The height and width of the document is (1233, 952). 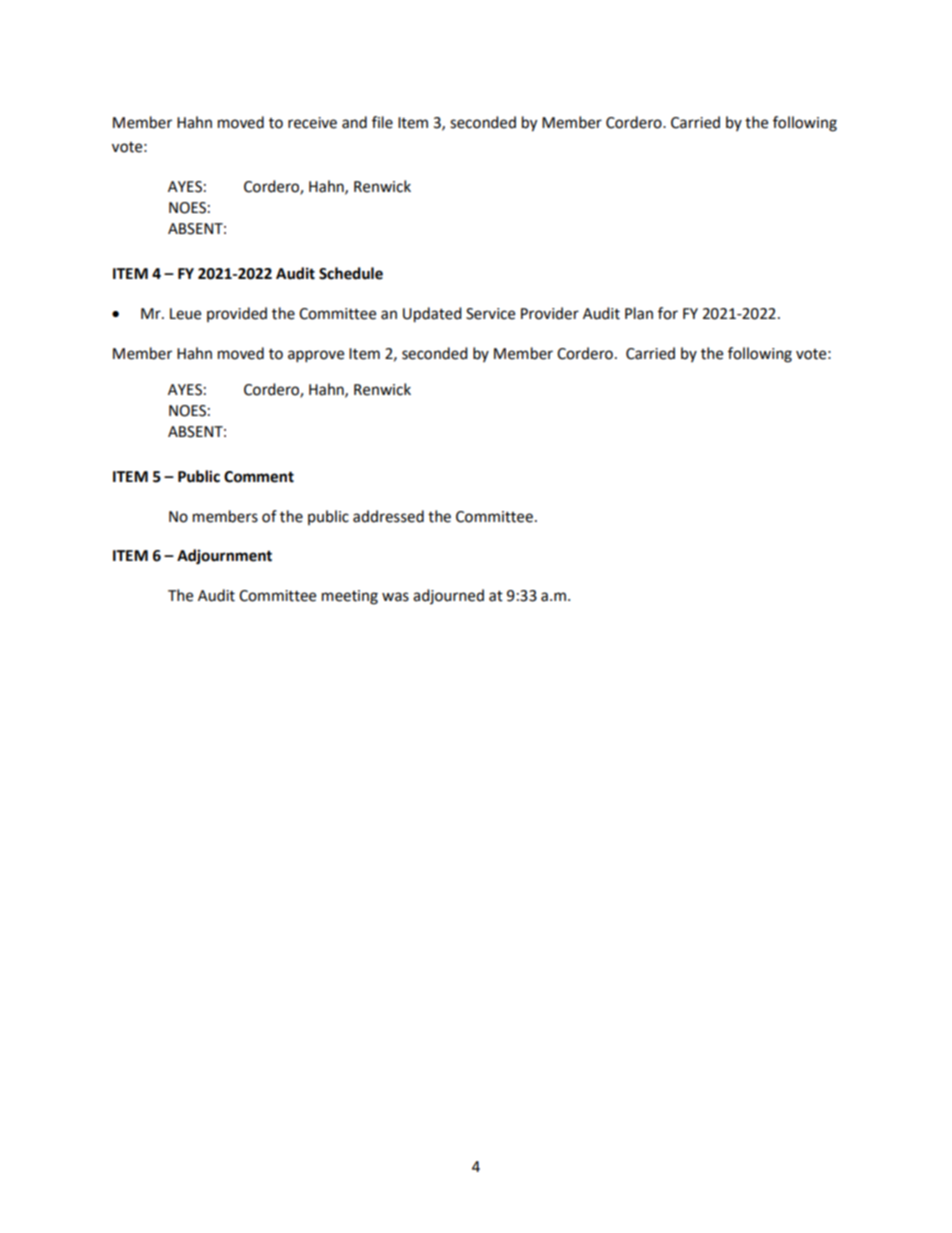 What do you see at coordinates (388, 516) in the document?
I see `addressed` at bounding box center [388, 516].
